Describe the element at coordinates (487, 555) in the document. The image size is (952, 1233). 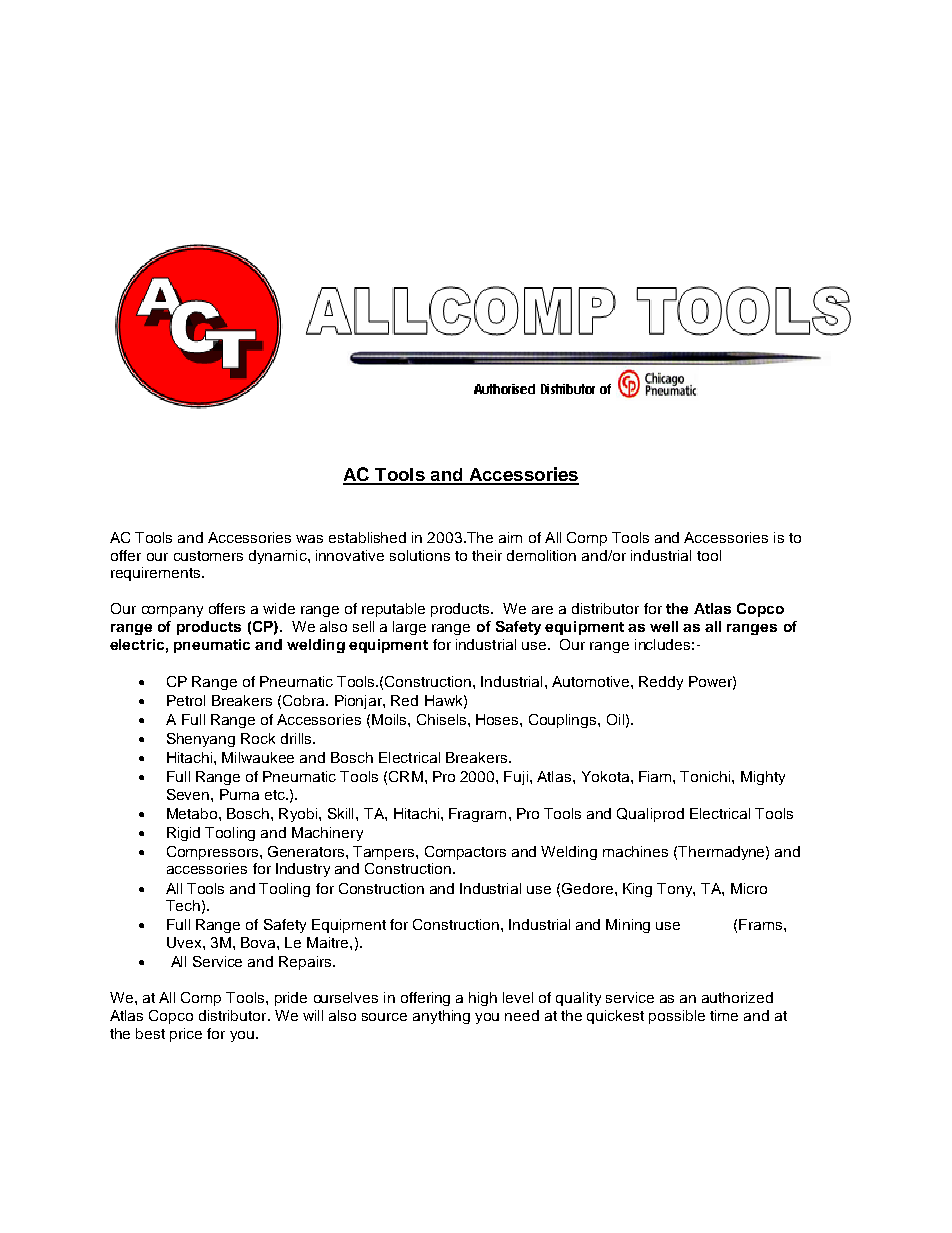
I see `their` at that location.
